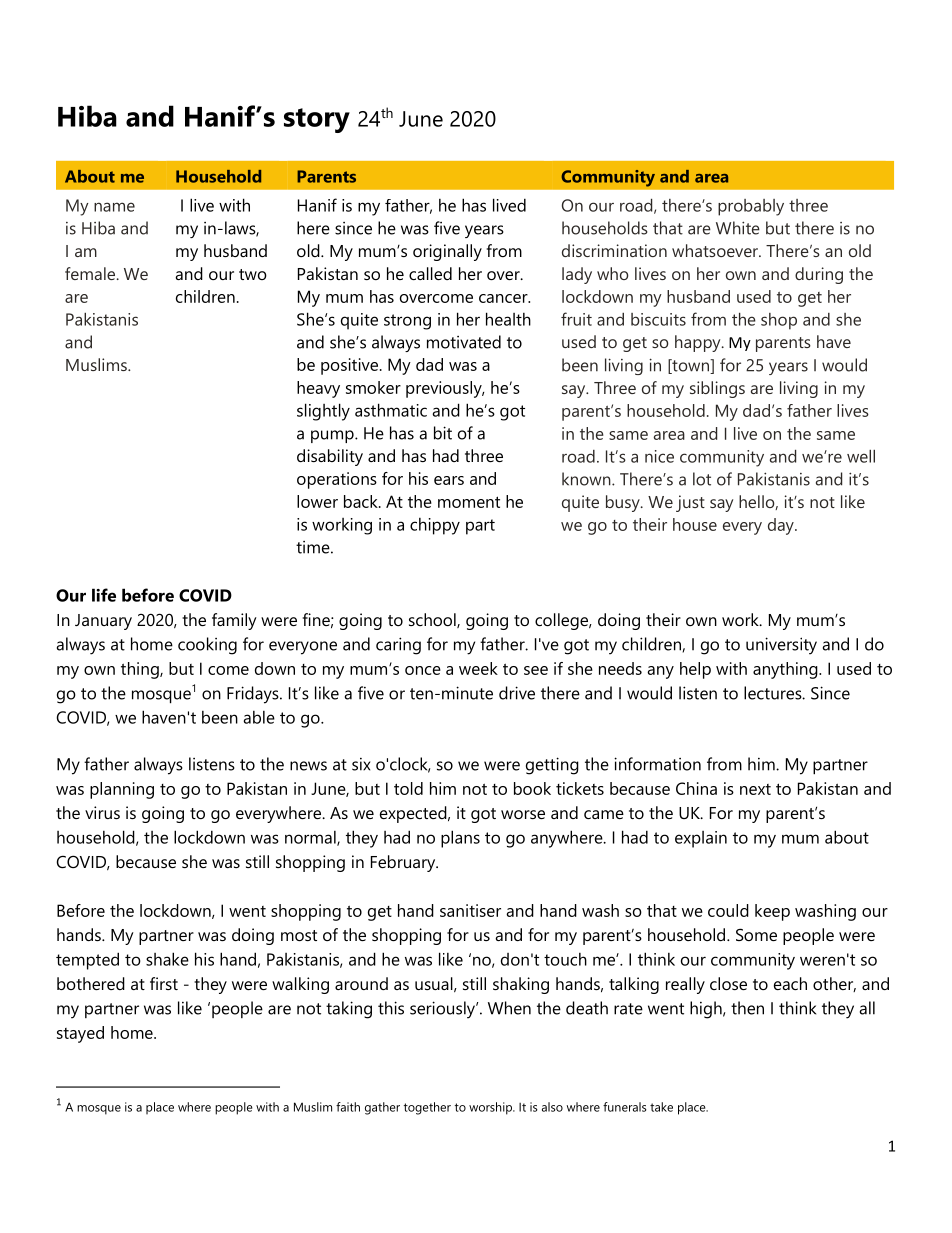 The height and width of the document is (1233, 952). I want to click on lot, so click(702, 479).
